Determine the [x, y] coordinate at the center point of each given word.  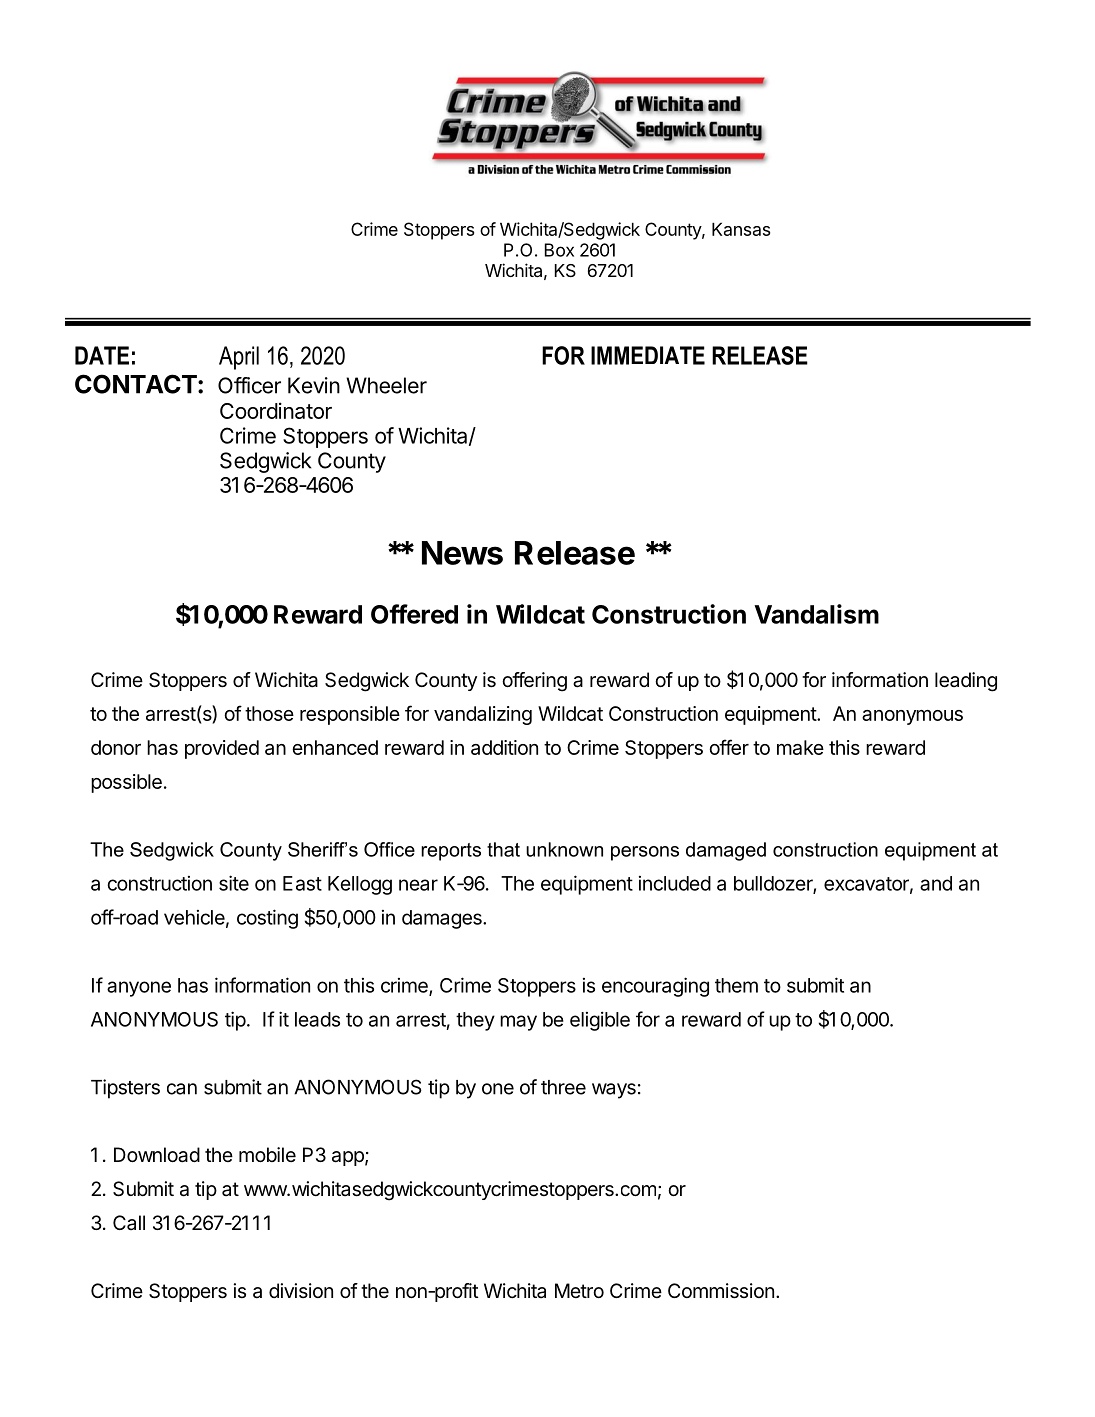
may [518, 1023]
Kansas [741, 229]
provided [222, 749]
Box [559, 250]
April [239, 358]
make [800, 747]
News [462, 553]
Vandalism [816, 614]
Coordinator [276, 410]
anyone [139, 989]
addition [504, 747]
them [736, 985]
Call [129, 1222]
